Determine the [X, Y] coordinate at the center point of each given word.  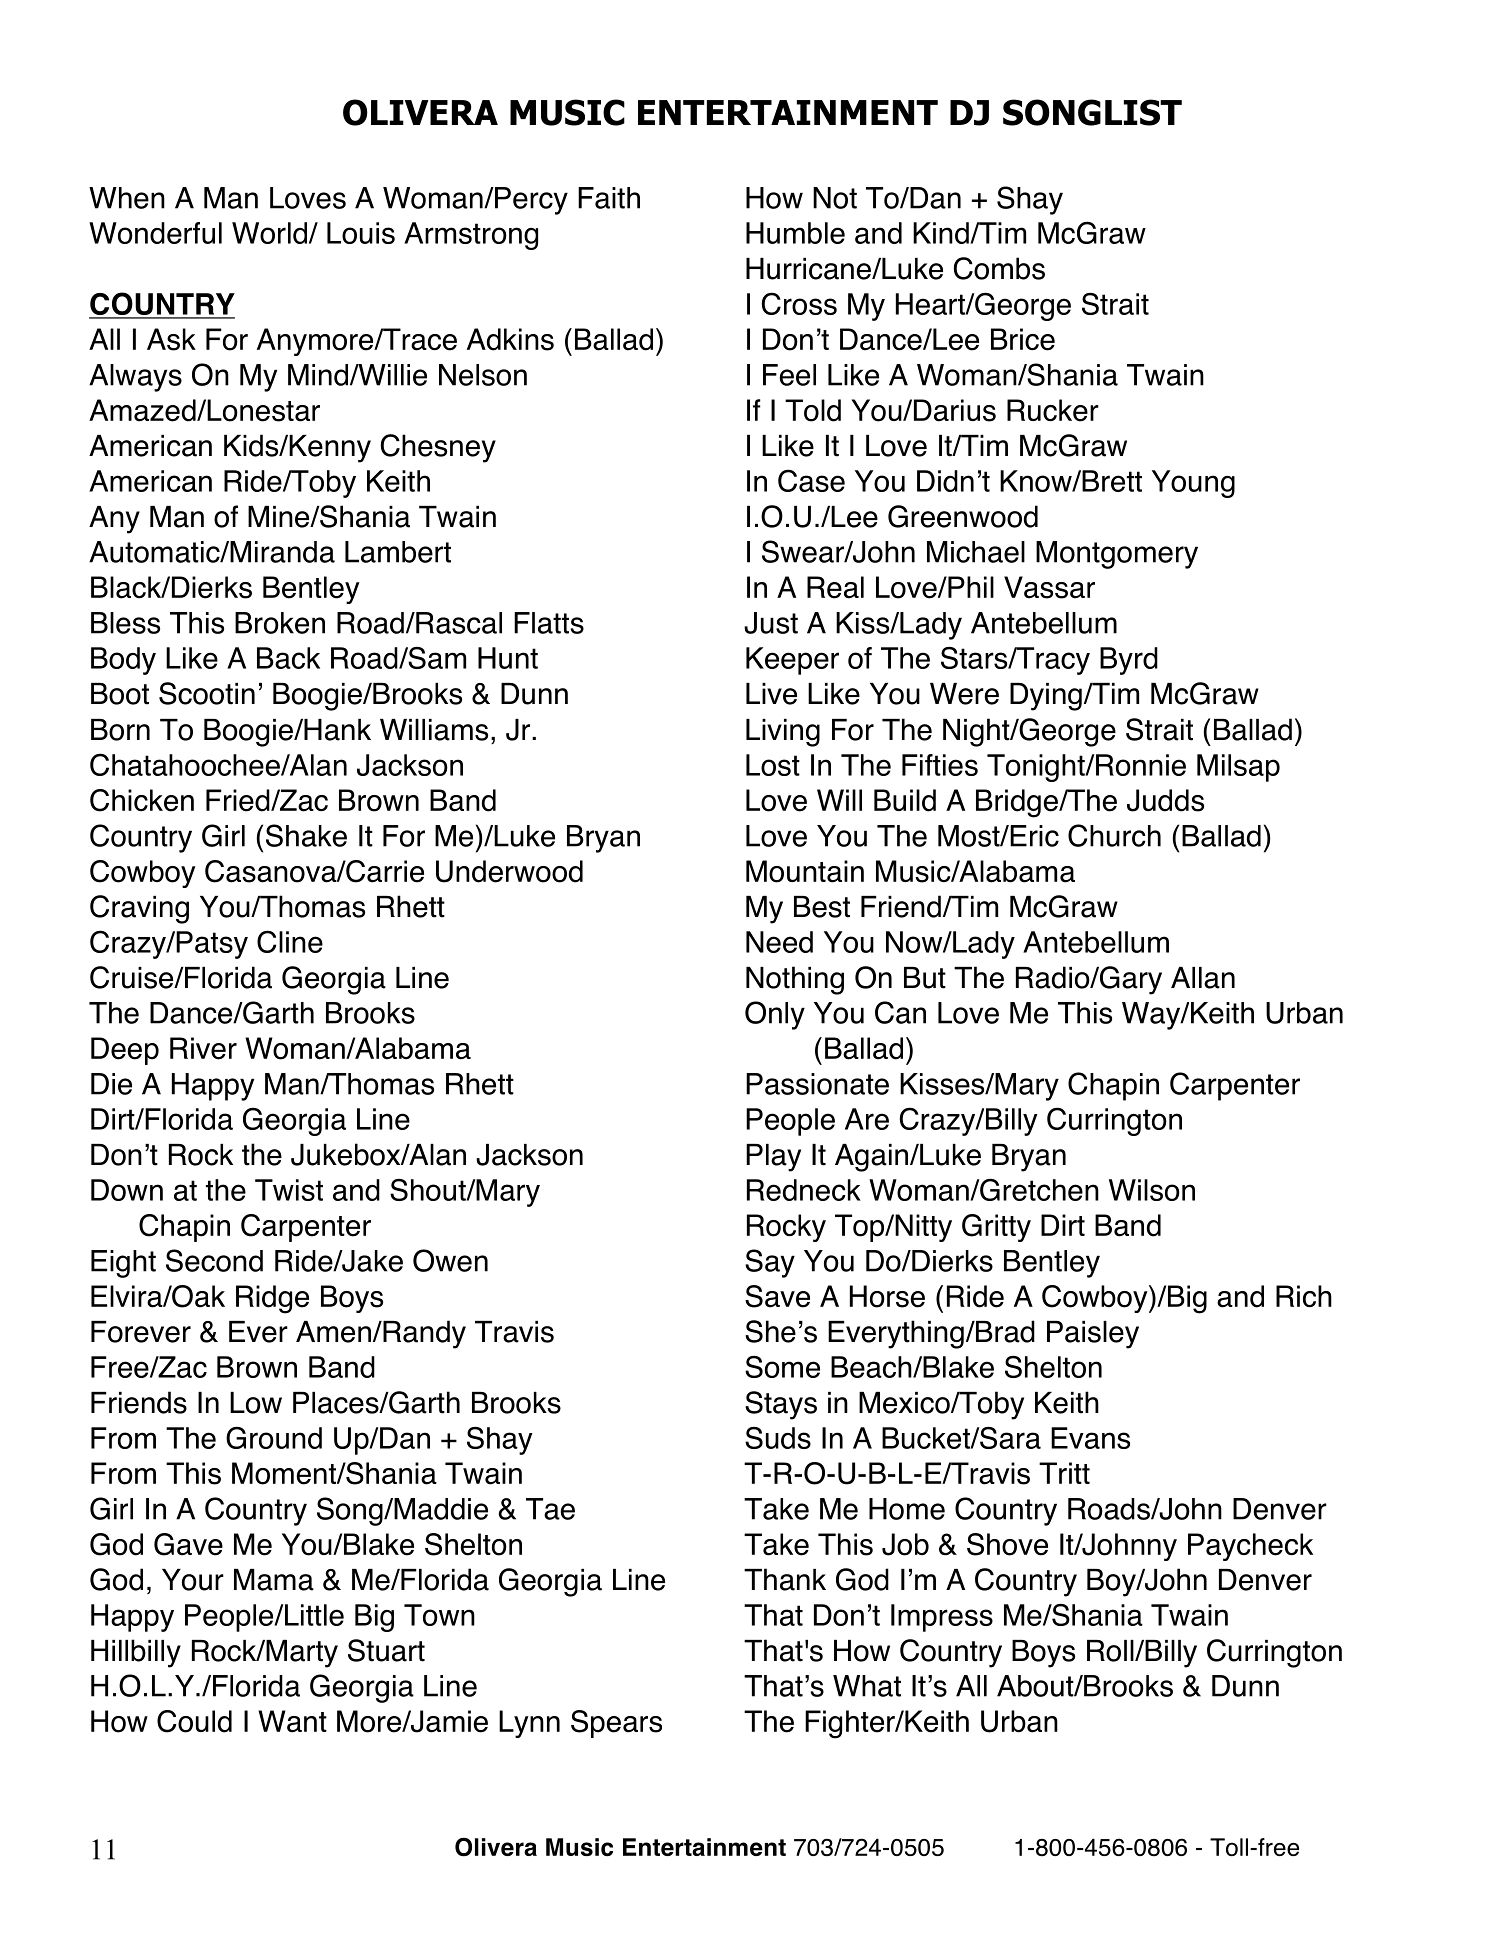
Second [214, 1260]
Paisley [1093, 1335]
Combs [999, 268]
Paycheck [1250, 1547]
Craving [139, 909]
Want [292, 1721]
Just [771, 623]
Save [777, 1296]
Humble [795, 233]
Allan [1203, 978]
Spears [616, 1724]
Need [779, 942]
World [269, 233]
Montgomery [1117, 555]
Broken [280, 623]
